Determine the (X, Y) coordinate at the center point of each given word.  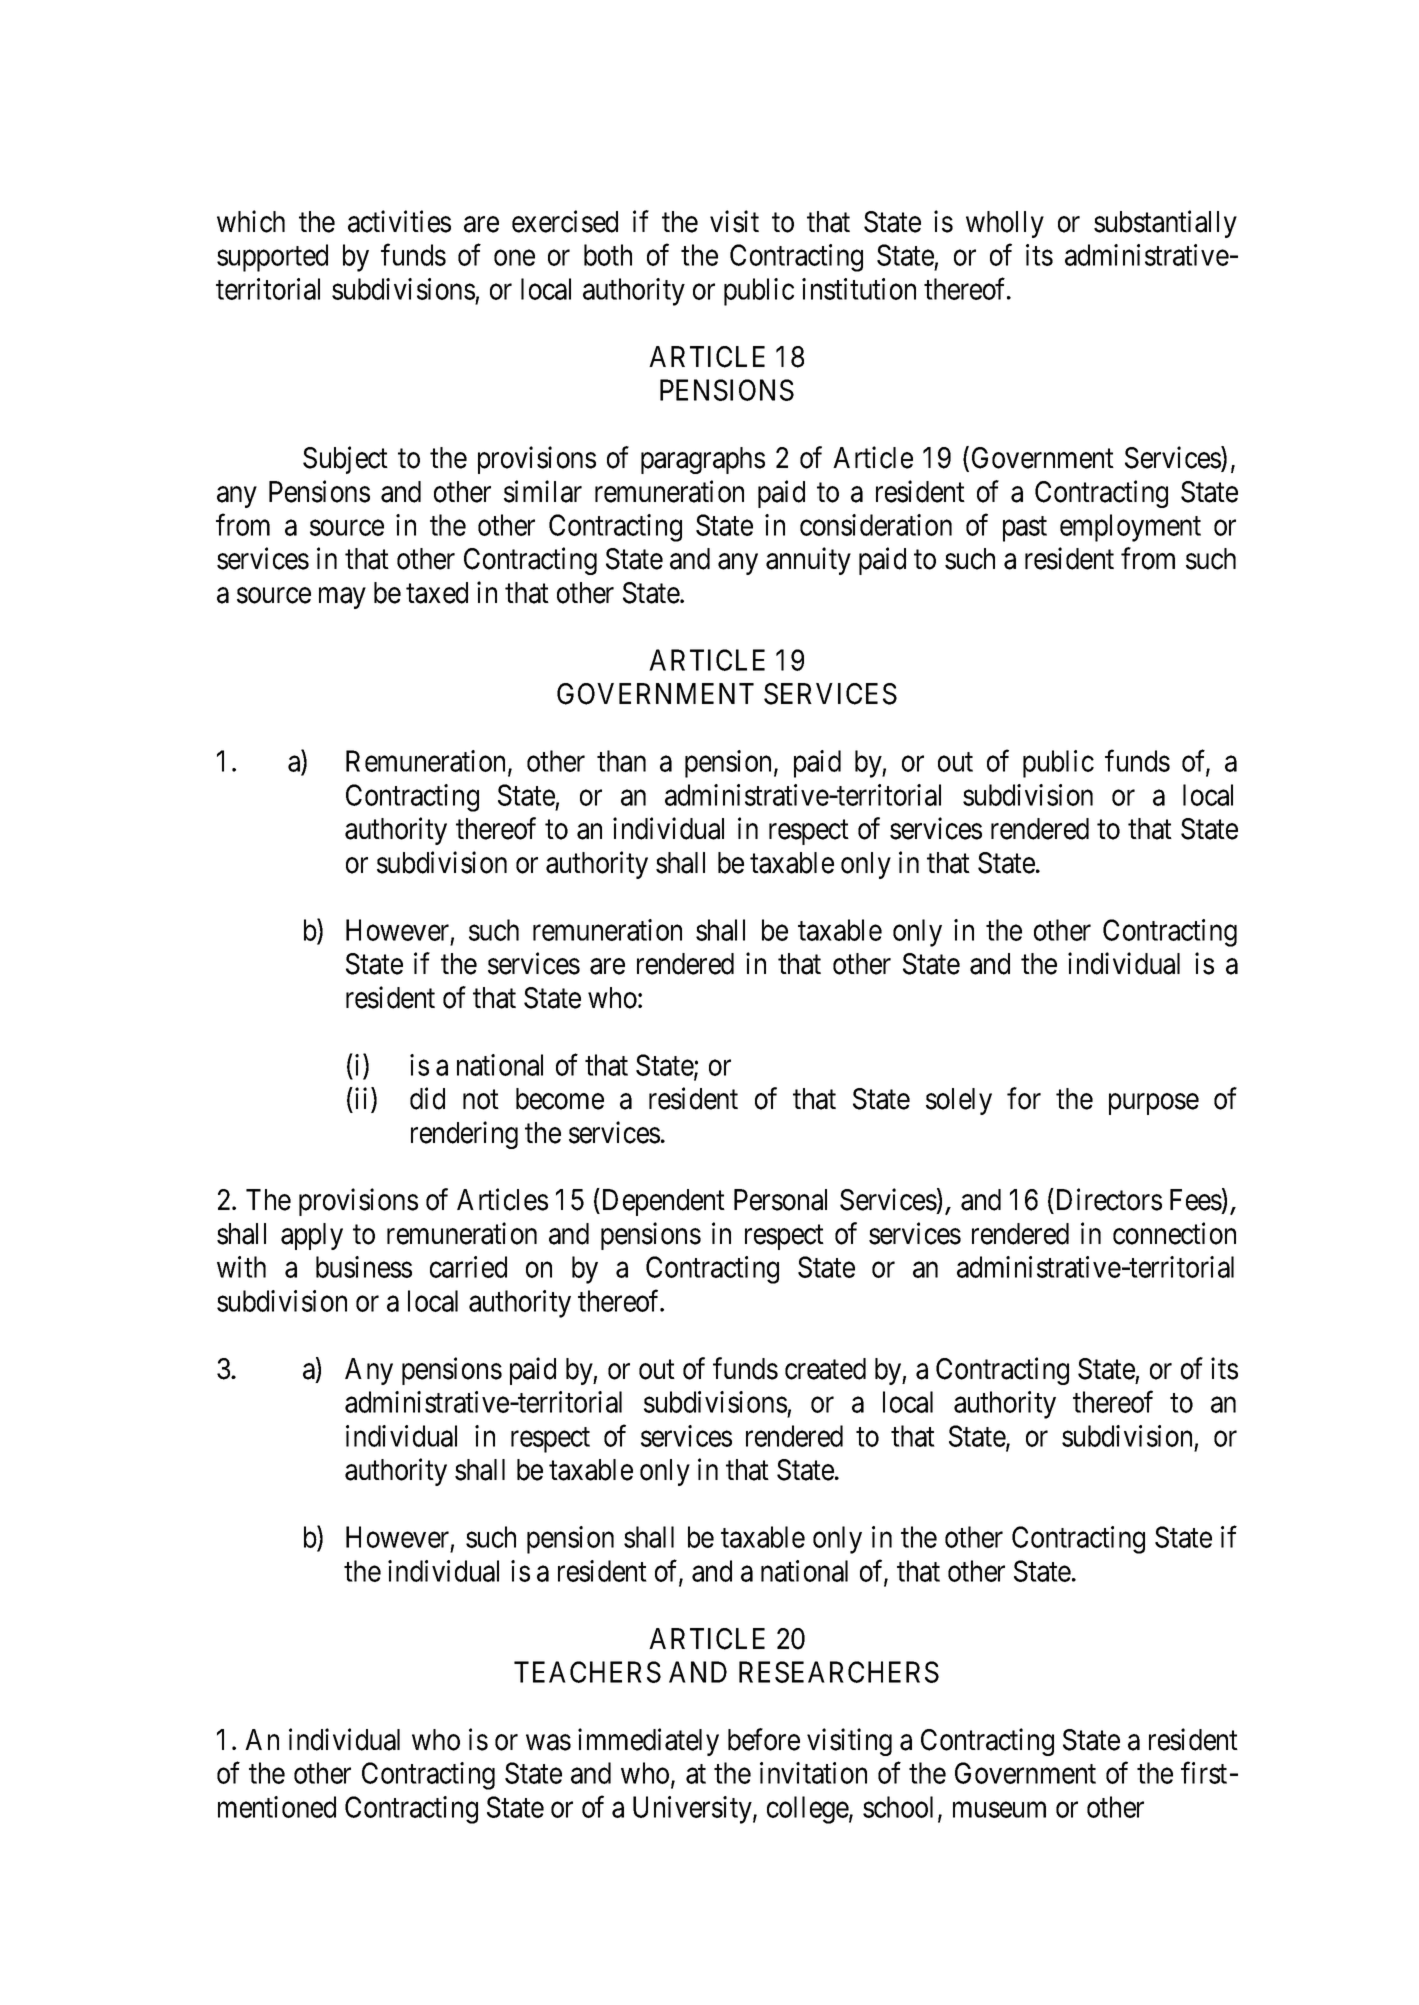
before (764, 1739)
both (608, 255)
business (364, 1267)
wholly (1005, 224)
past (1025, 529)
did (427, 1098)
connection (1174, 1233)
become (560, 1099)
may (342, 598)
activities (399, 221)
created (825, 1369)
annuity (808, 561)
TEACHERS (587, 1672)
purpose (1154, 1104)
